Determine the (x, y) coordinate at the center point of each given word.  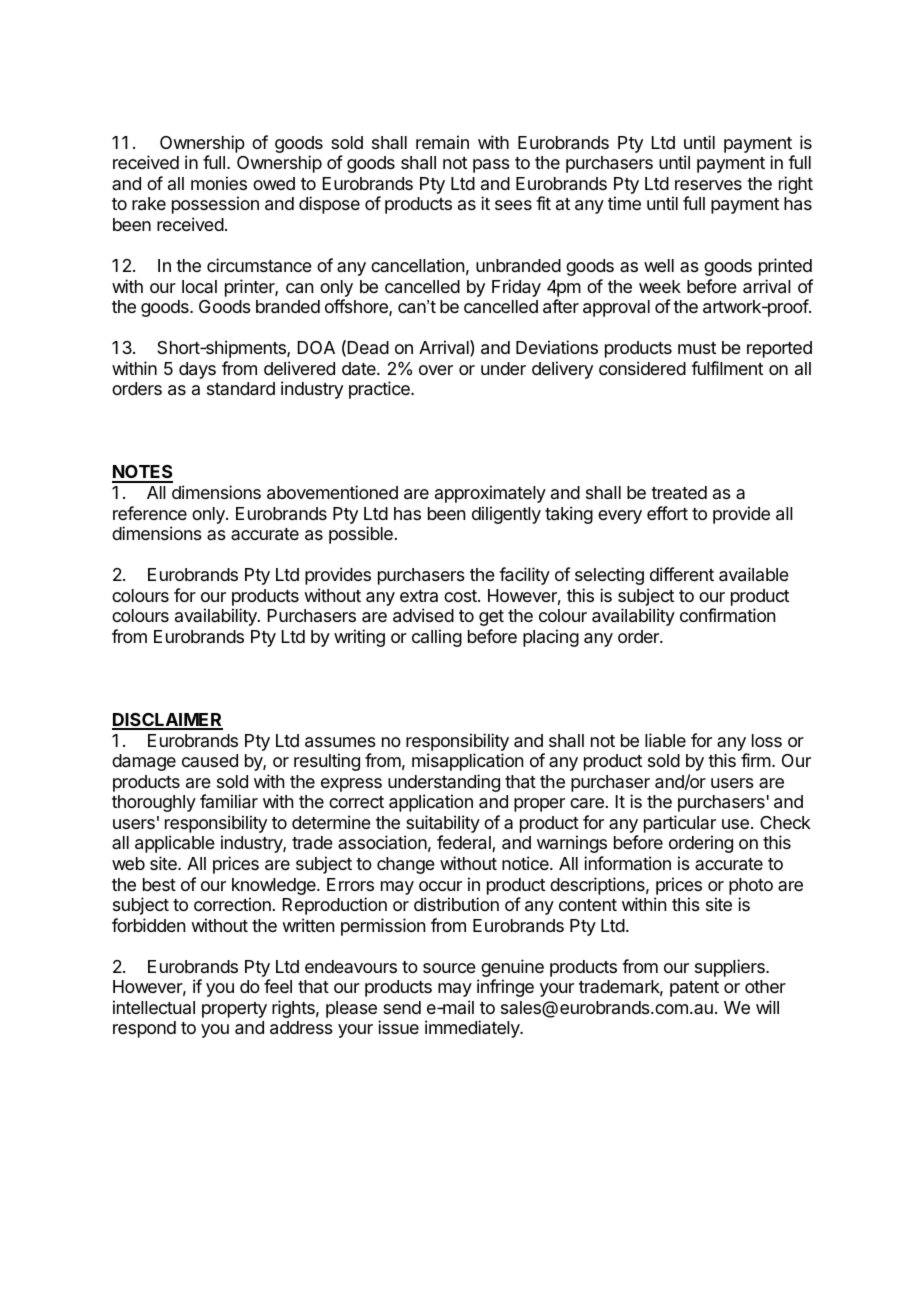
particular (680, 825)
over (436, 370)
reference (150, 513)
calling (437, 638)
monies (219, 183)
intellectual (154, 1007)
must (697, 348)
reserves (708, 185)
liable (665, 740)
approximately (490, 494)
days (197, 370)
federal (465, 843)
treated (679, 493)
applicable (175, 844)
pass (491, 166)
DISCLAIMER (167, 721)
